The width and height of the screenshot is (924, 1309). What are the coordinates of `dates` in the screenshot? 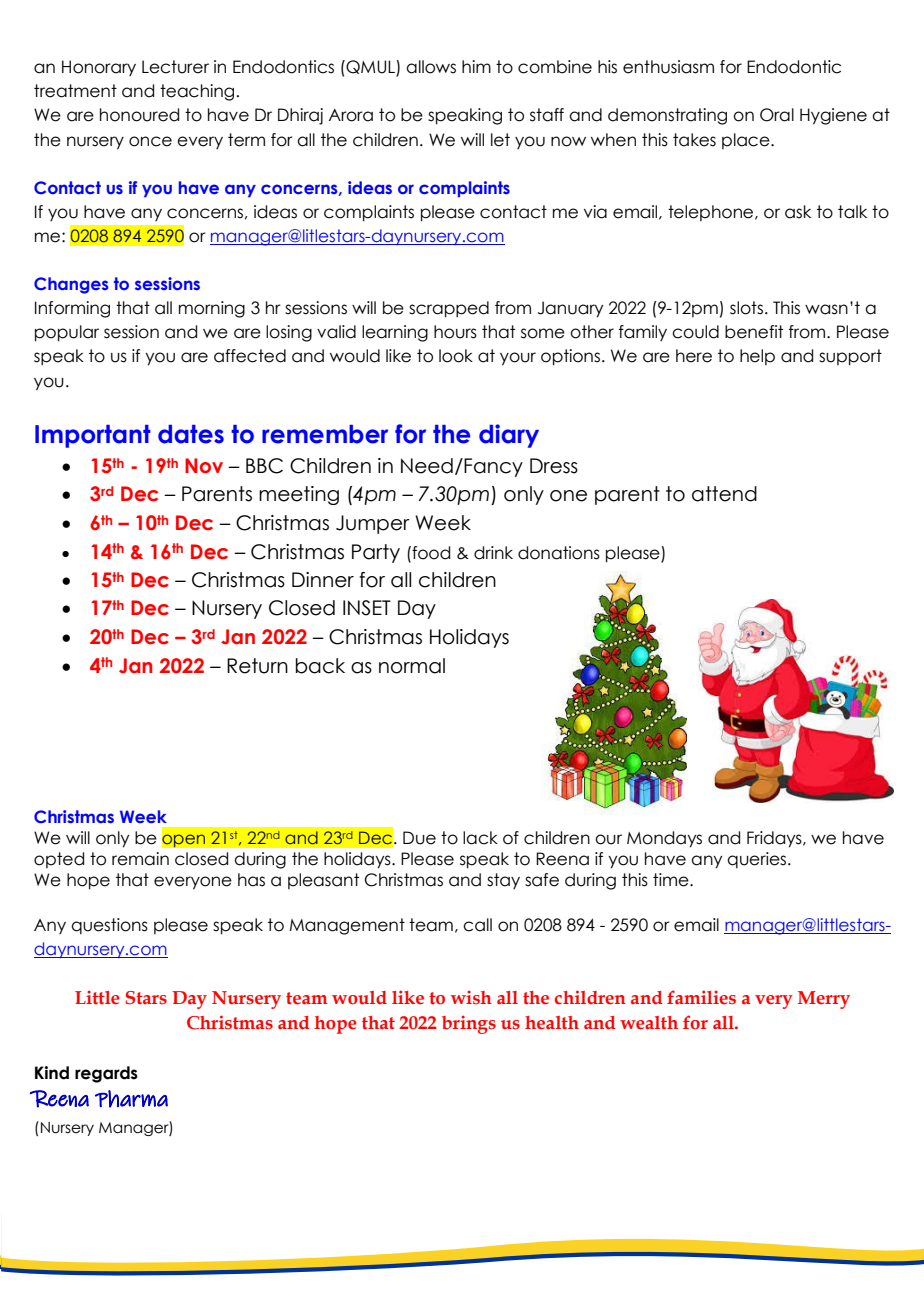 It's located at (191, 434).
